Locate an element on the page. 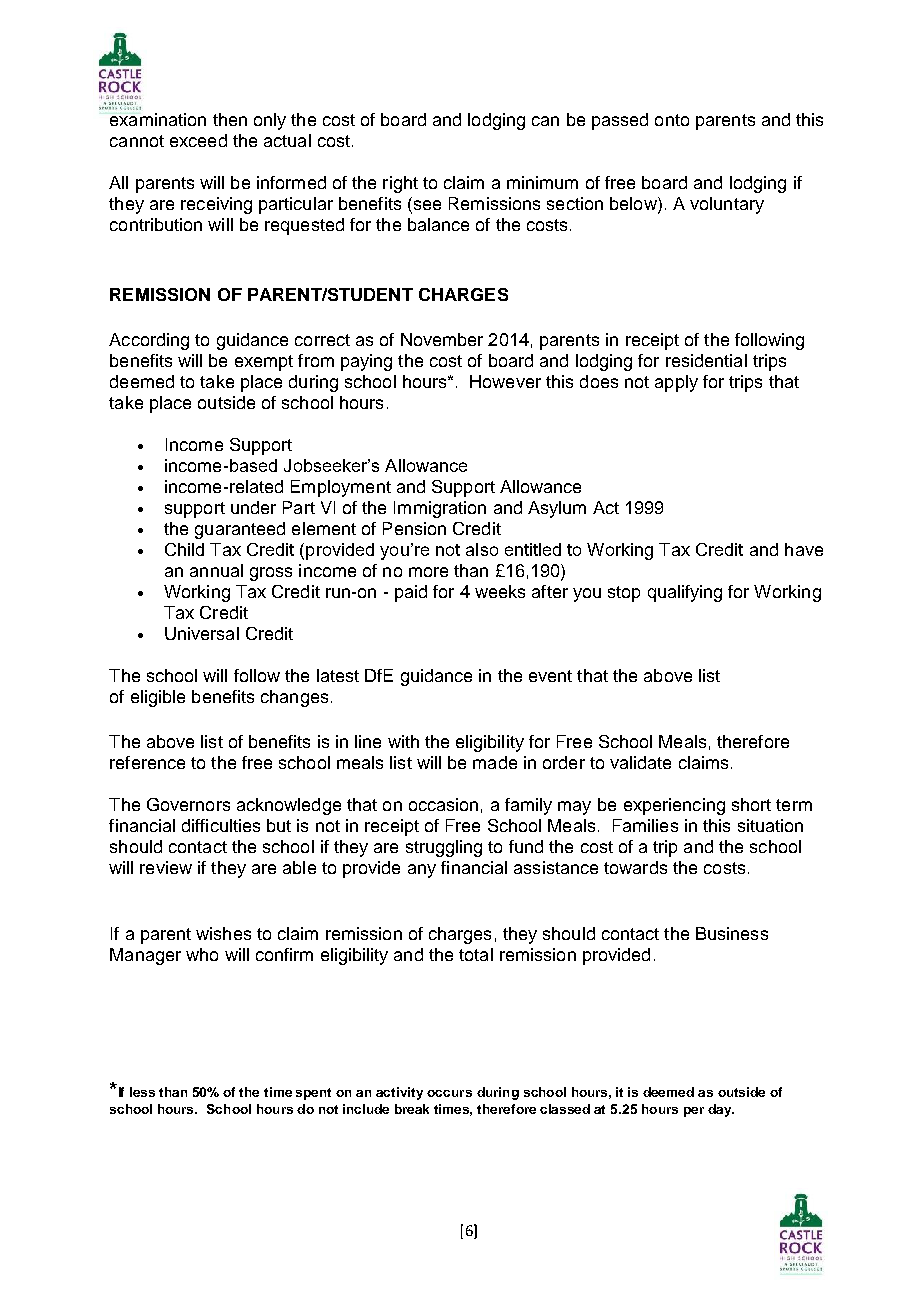  right is located at coordinates (400, 184).
